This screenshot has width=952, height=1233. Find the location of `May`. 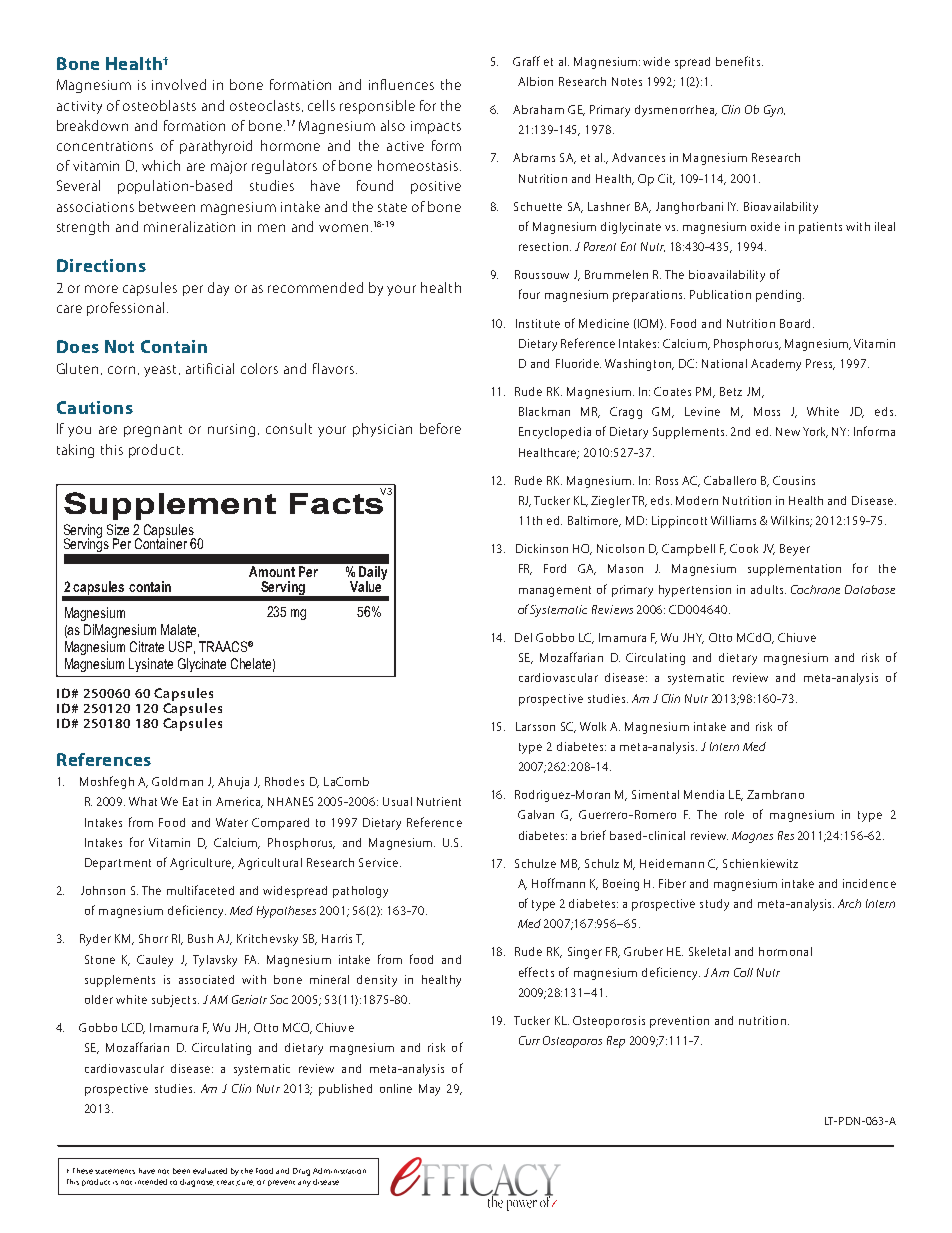

May is located at coordinates (429, 1090).
